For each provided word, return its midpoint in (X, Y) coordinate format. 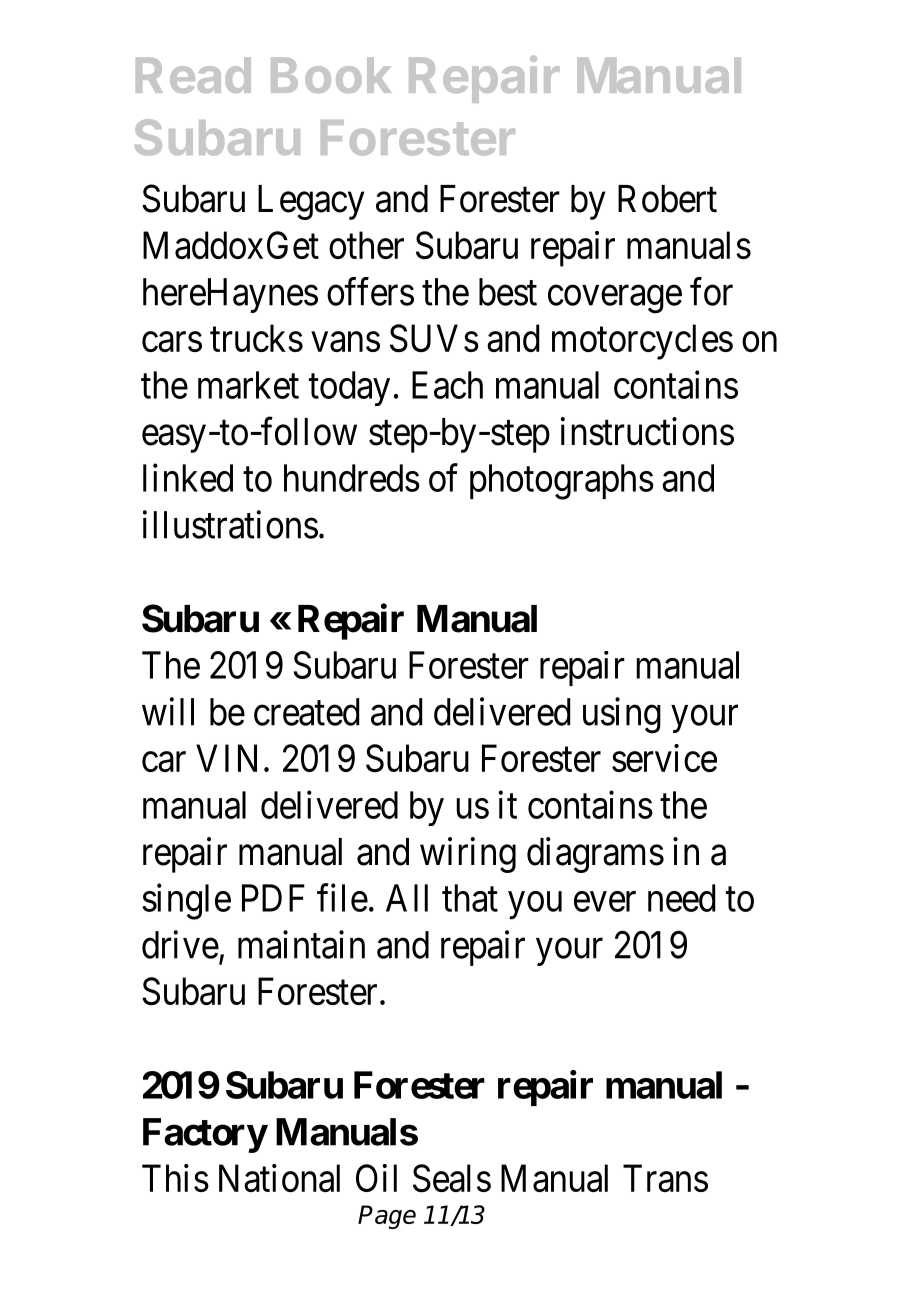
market (248, 385)
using (622, 715)
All (407, 898)
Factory (205, 1135)
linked (188, 478)
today (349, 388)
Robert (667, 199)
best (508, 292)
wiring (468, 855)
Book (331, 75)
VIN (226, 758)
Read (193, 75)
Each (447, 385)
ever (605, 902)
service (664, 758)
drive (180, 944)
